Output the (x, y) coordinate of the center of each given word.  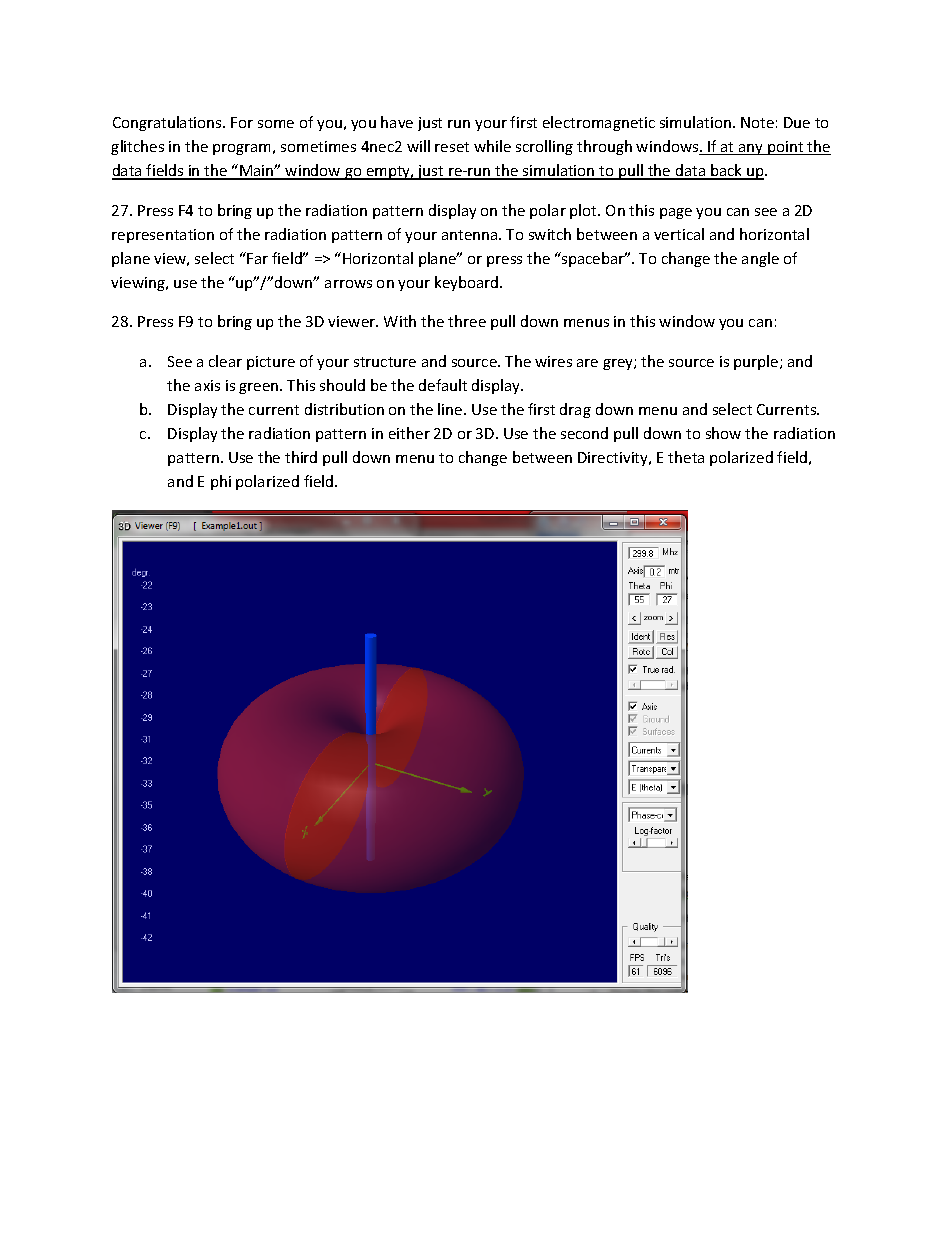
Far (257, 258)
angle (760, 259)
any (751, 149)
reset (452, 147)
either (409, 433)
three (467, 321)
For (242, 122)
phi (221, 482)
